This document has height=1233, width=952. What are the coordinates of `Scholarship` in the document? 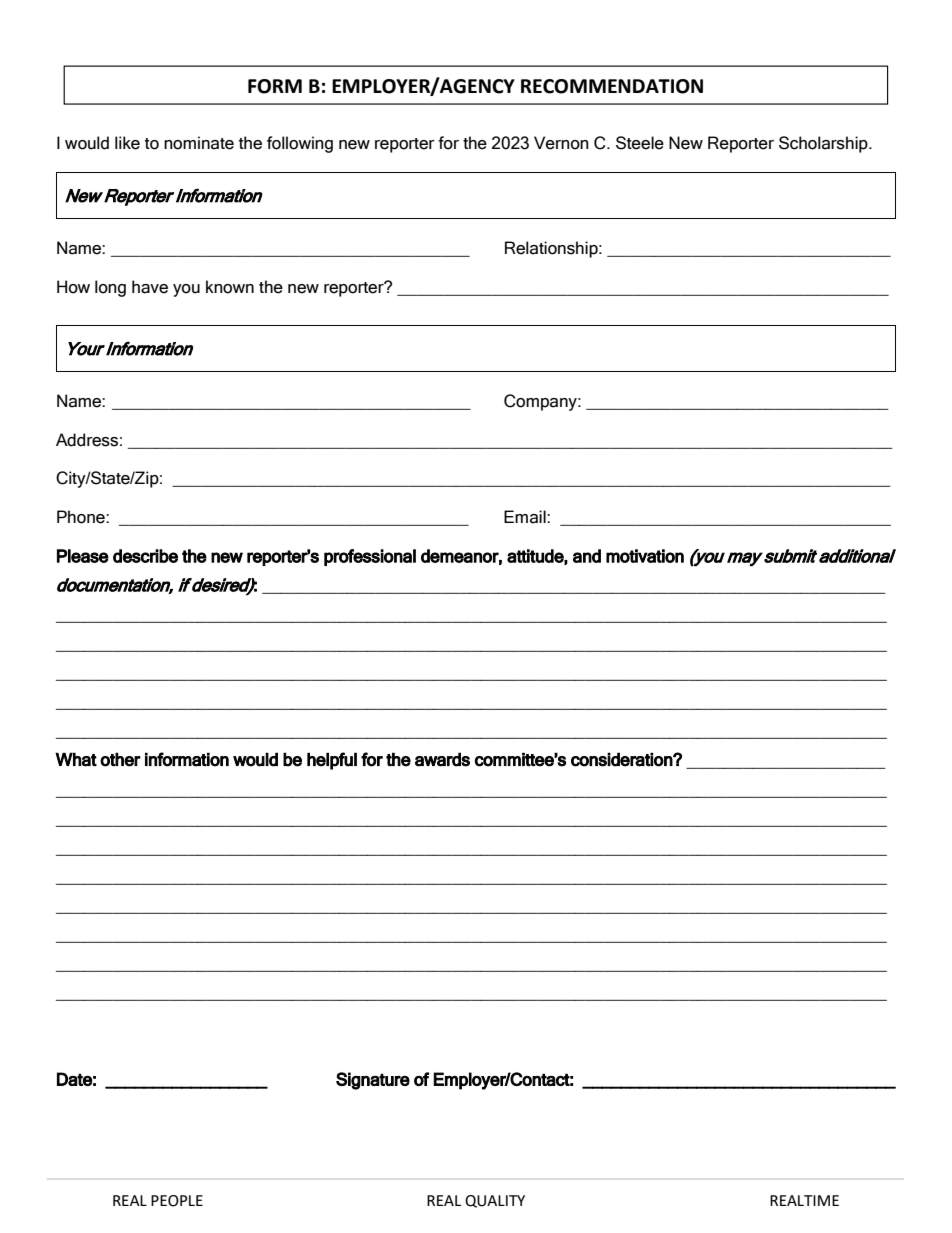 It's located at (824, 144).
